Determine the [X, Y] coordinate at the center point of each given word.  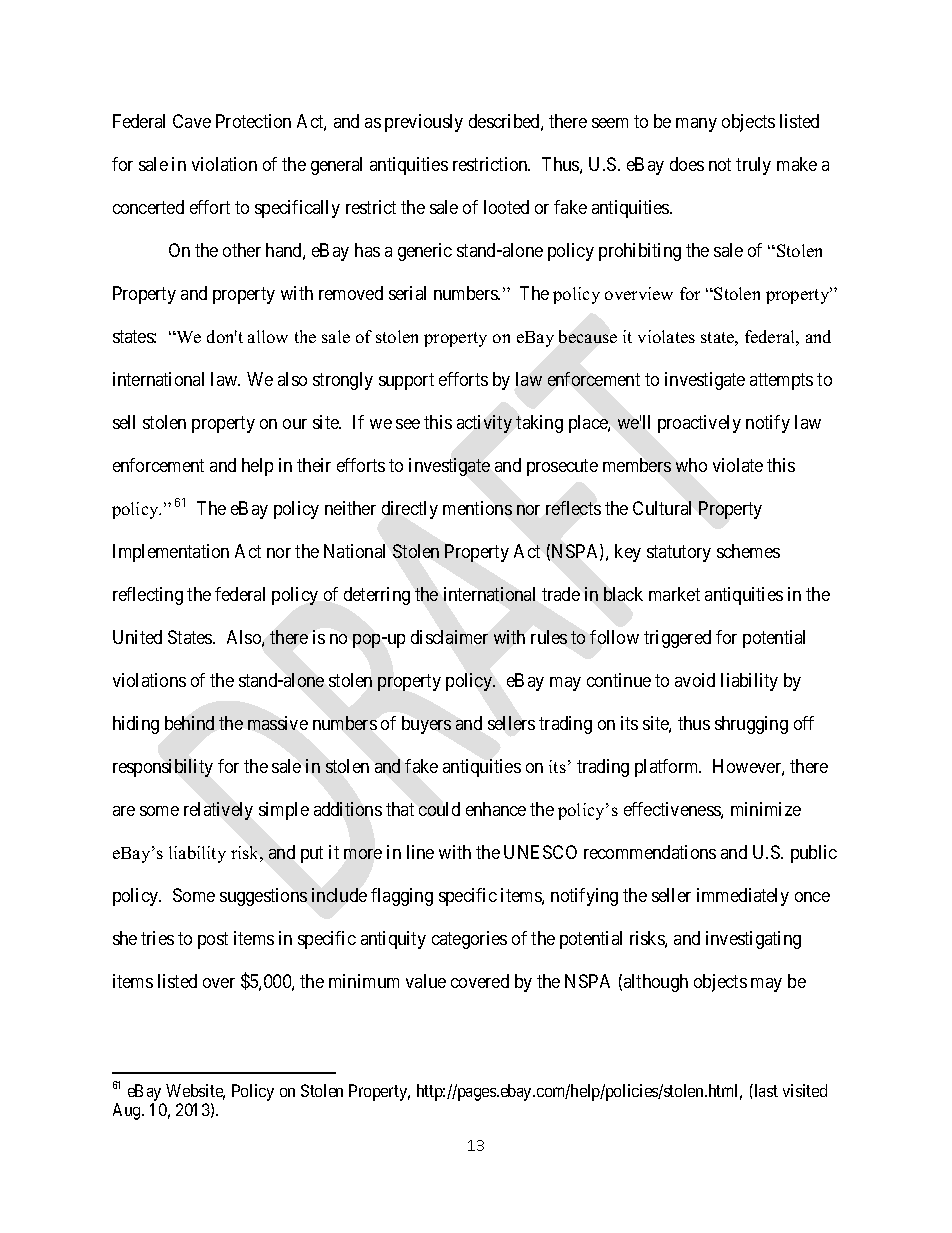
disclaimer [449, 637]
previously [424, 123]
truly [753, 166]
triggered [677, 639]
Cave [192, 121]
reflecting [148, 596]
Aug [128, 1111]
